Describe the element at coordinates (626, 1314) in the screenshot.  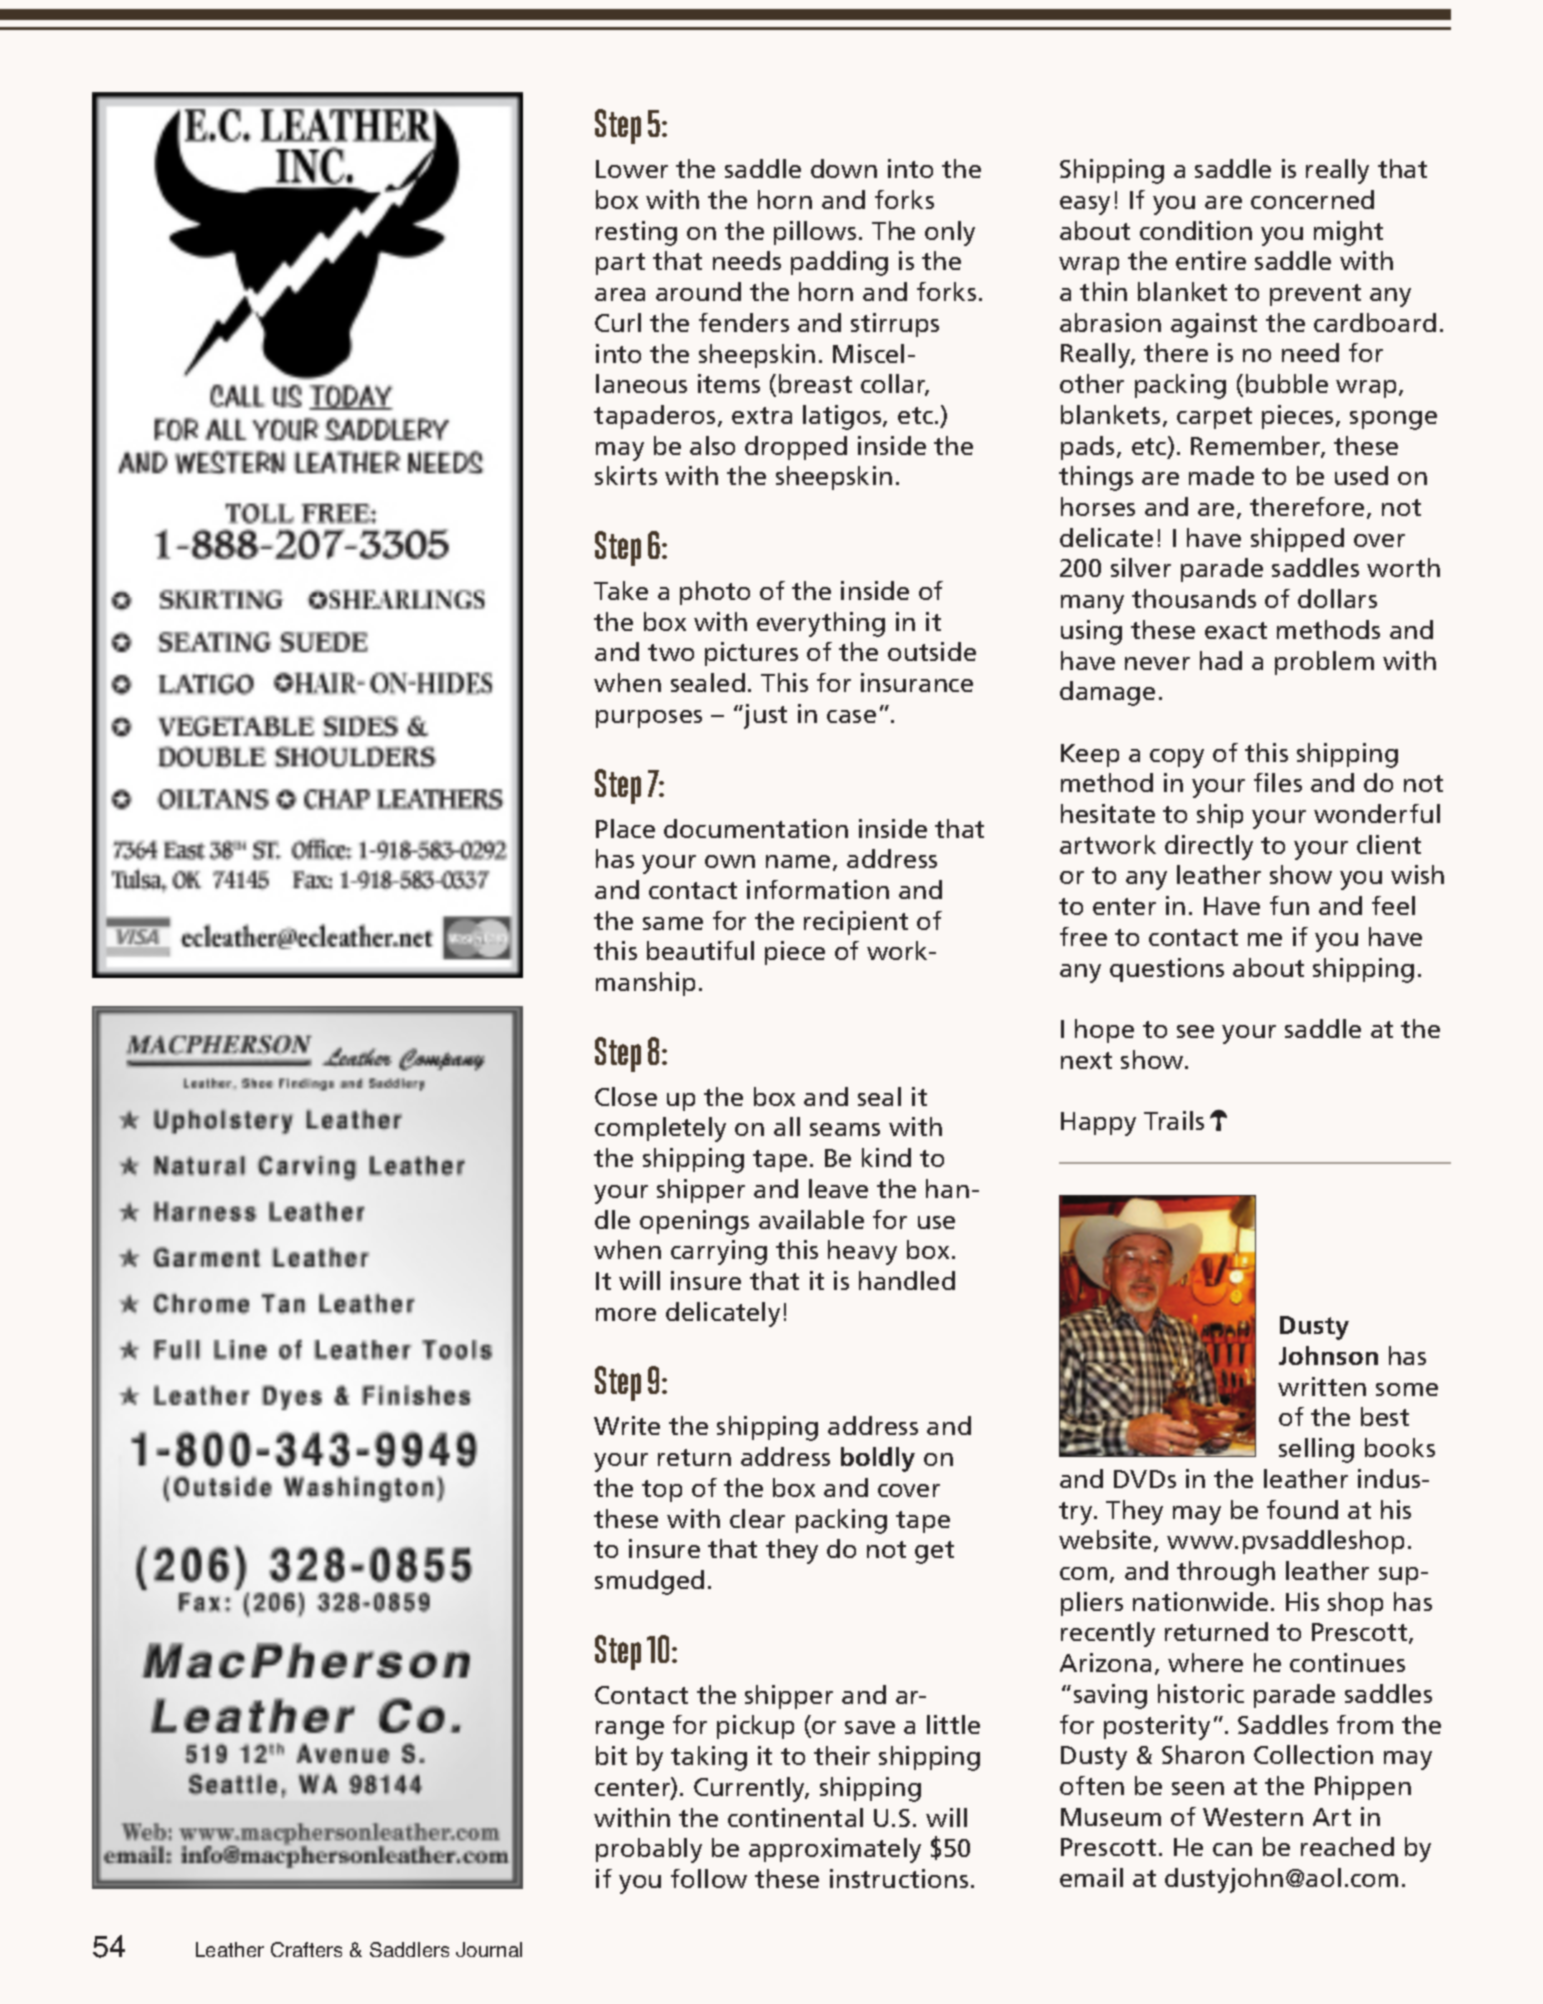
I see `more` at that location.
